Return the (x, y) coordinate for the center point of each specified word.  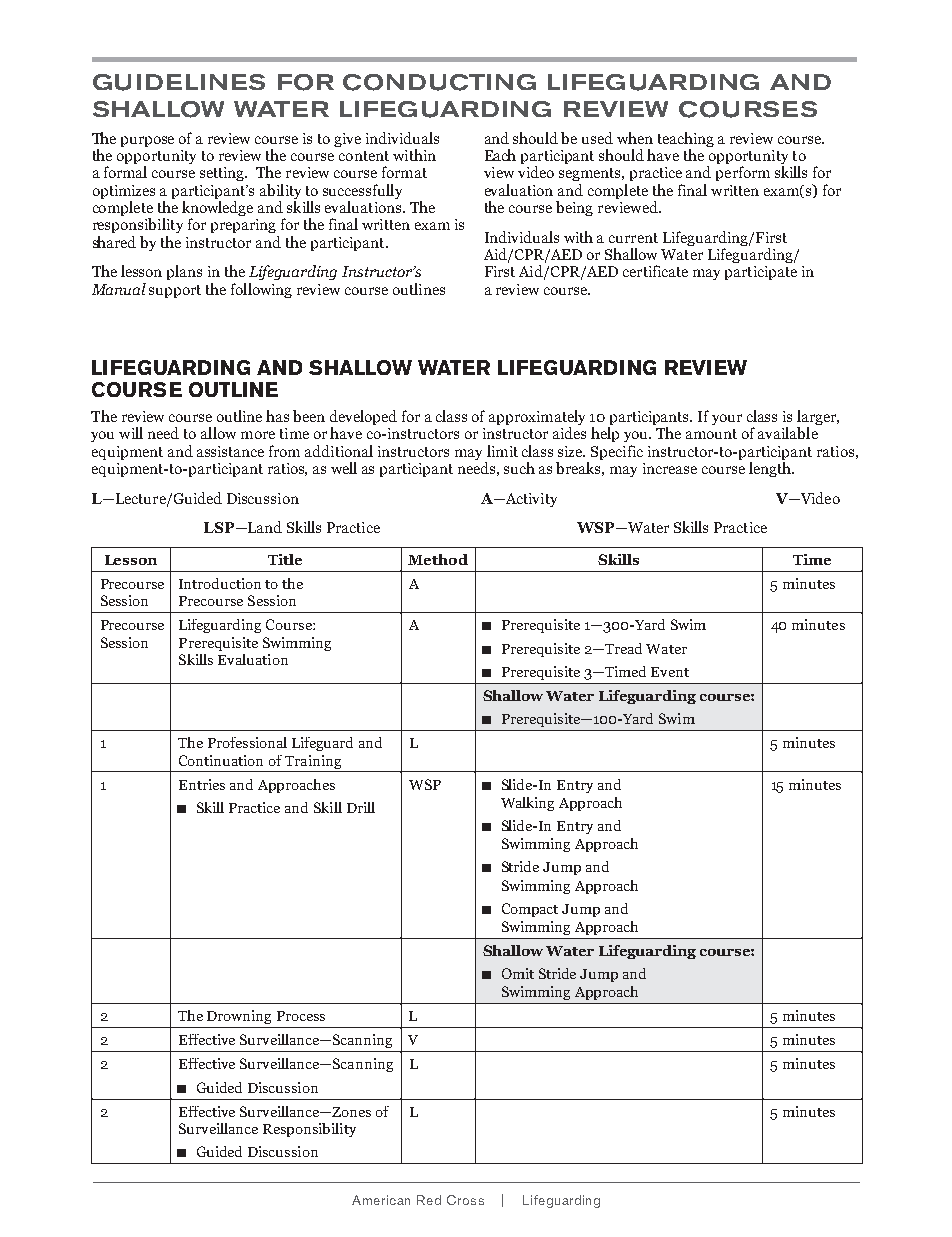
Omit (518, 973)
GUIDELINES (179, 82)
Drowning (239, 1017)
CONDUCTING (439, 82)
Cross (465, 1200)
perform (743, 173)
